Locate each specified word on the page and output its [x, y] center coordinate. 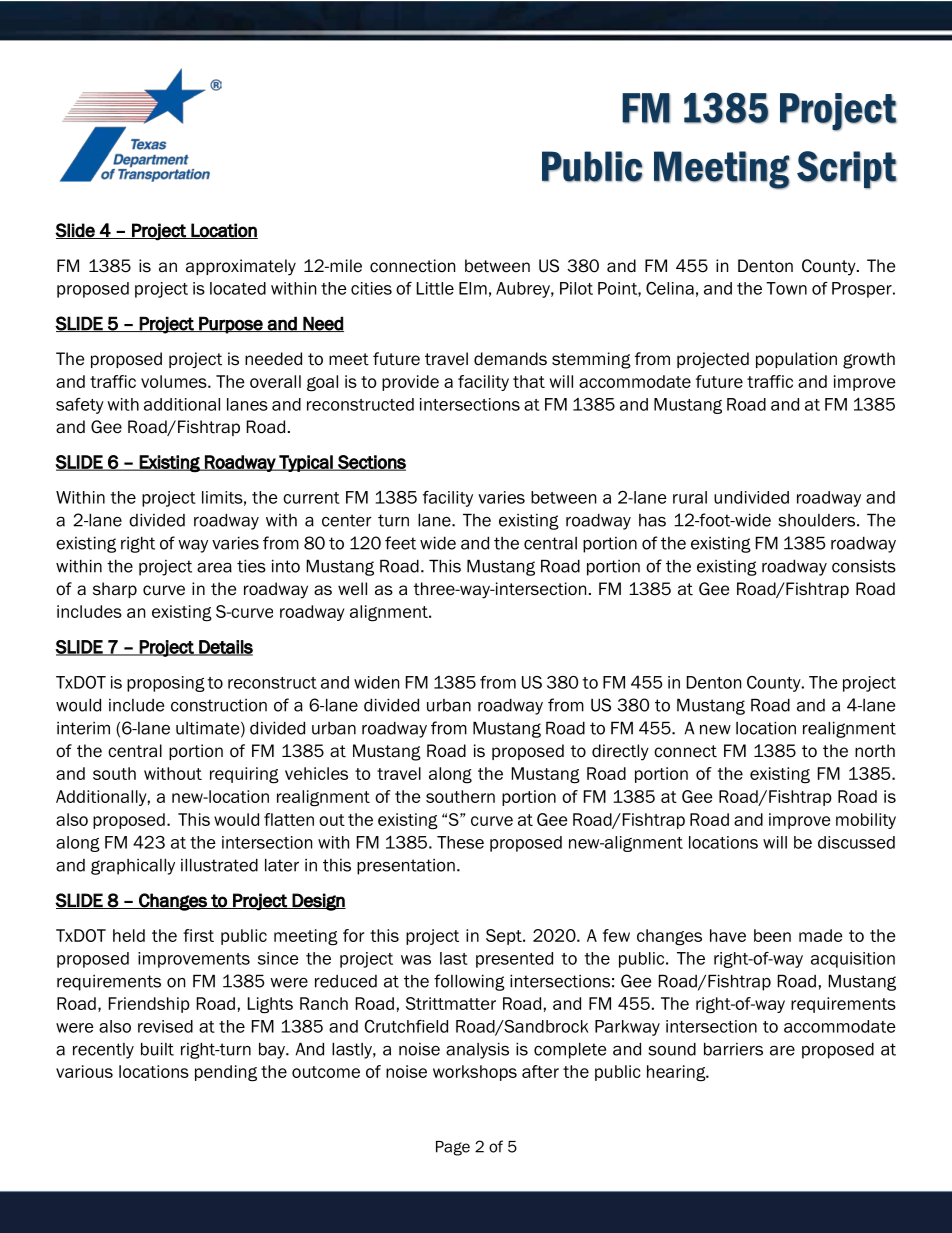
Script [847, 170]
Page [453, 1148]
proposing [166, 684]
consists [864, 566]
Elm [473, 288]
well [352, 589]
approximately [241, 267]
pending [226, 1073]
